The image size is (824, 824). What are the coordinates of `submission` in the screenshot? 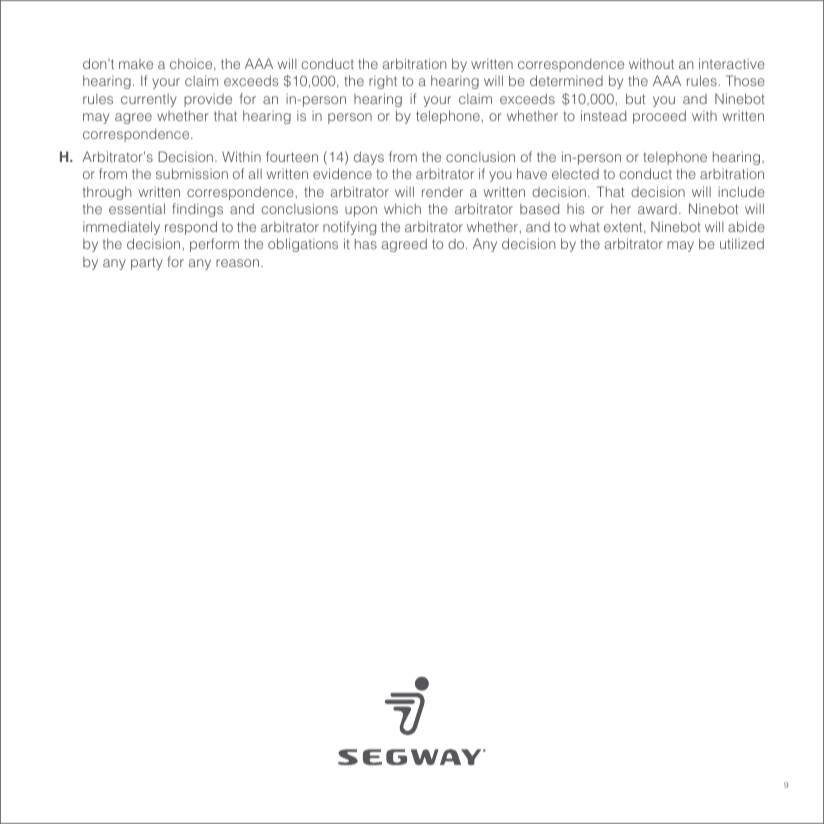 It's located at (192, 173).
